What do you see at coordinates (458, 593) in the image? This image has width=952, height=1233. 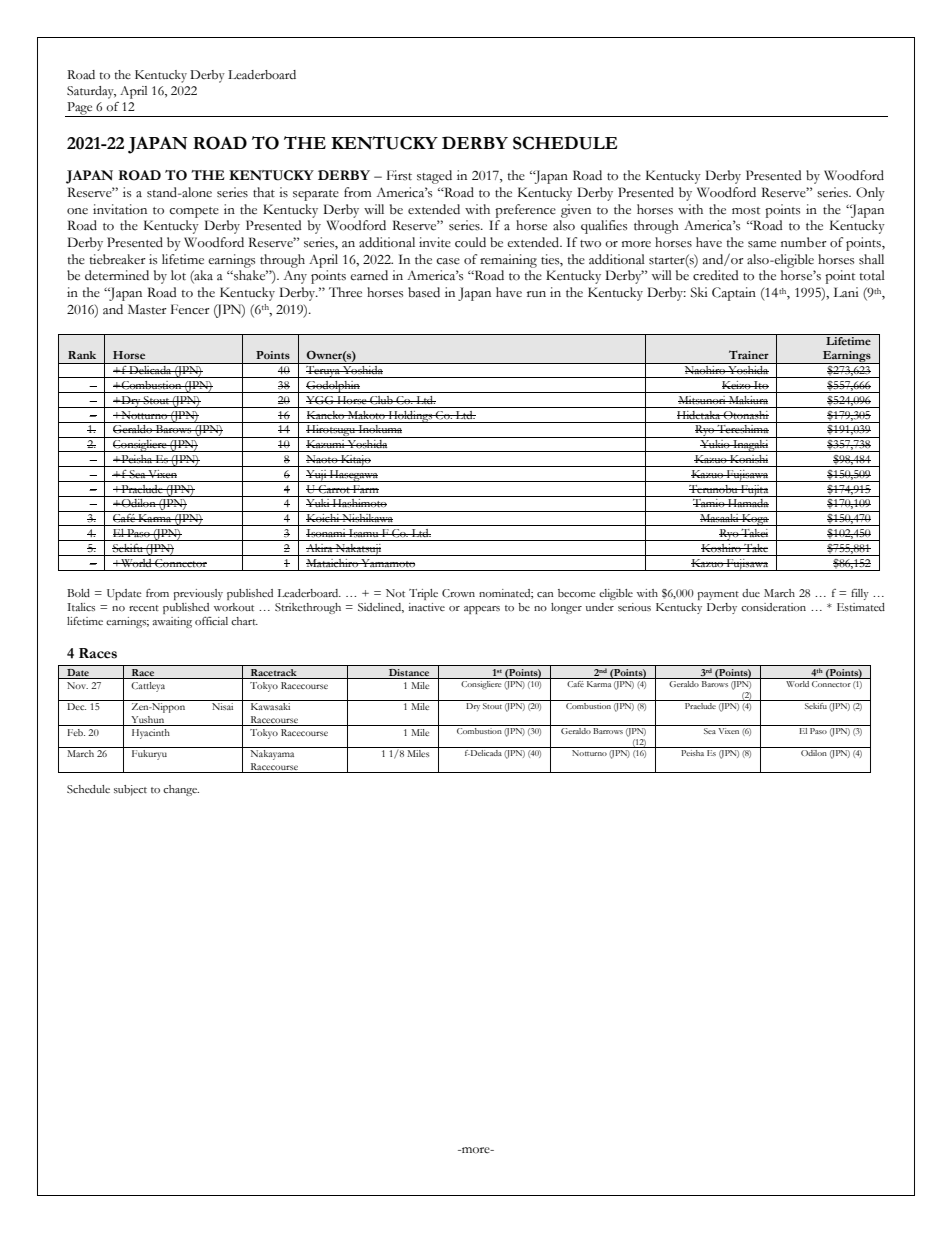 I see `Crown` at bounding box center [458, 593].
